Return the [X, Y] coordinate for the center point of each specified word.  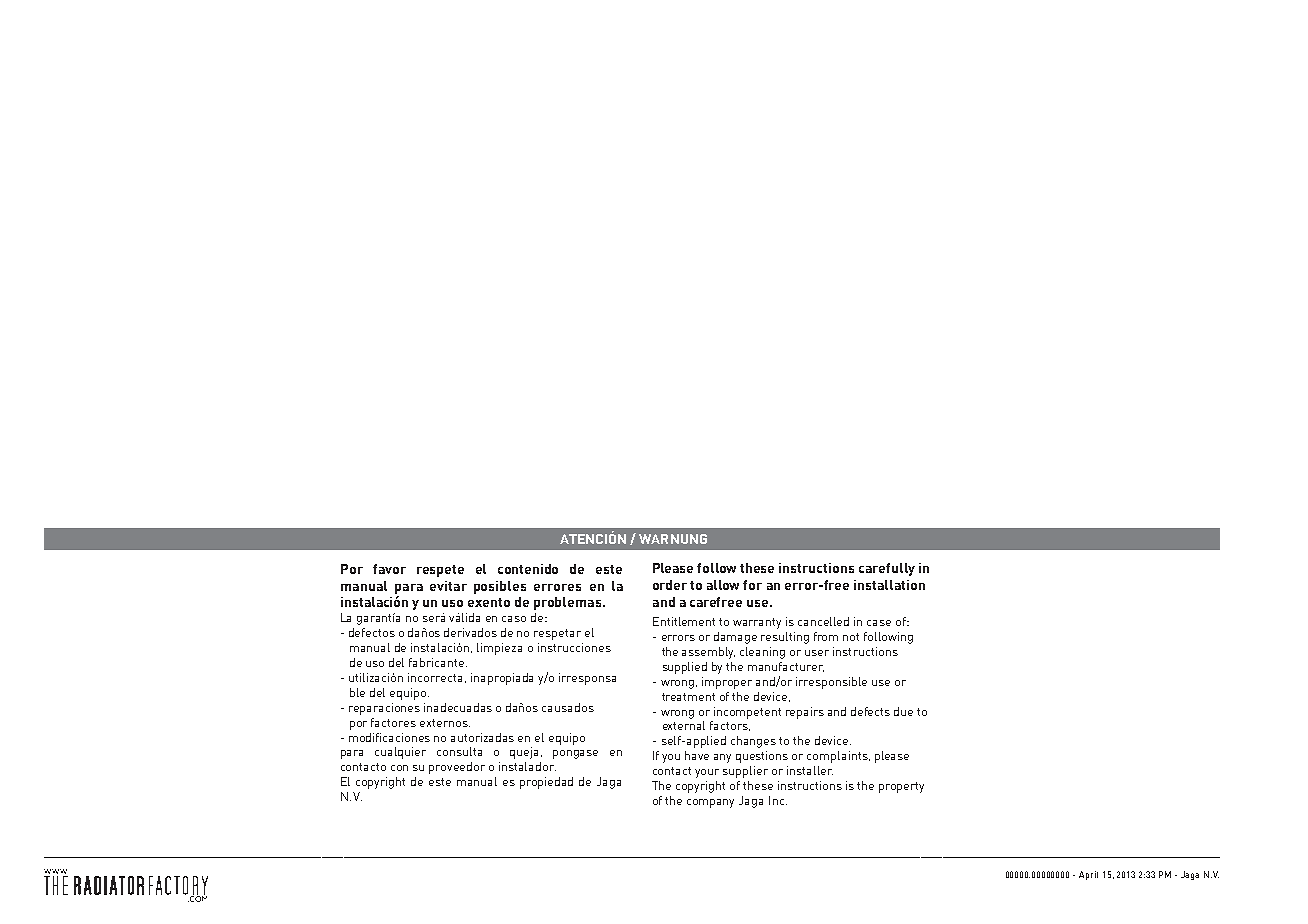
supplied [685, 668]
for [752, 585]
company [710, 803]
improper [727, 683]
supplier [745, 772]
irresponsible [831, 683]
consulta [459, 751]
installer [810, 770]
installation [889, 585]
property [901, 787]
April [1088, 875]
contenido [528, 569]
